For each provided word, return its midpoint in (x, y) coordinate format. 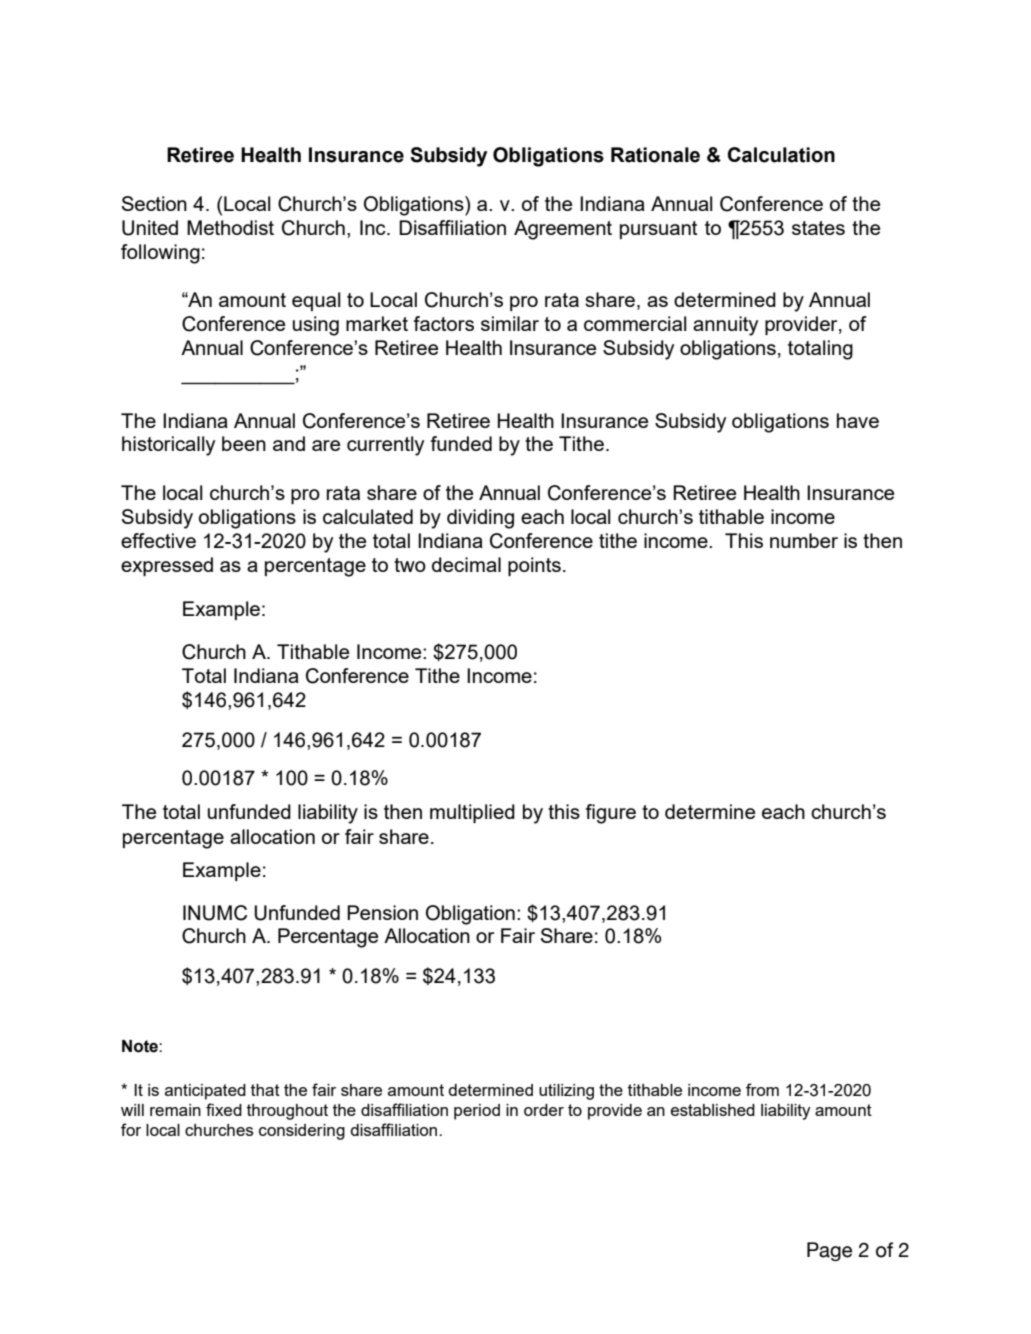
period (477, 1112)
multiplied (472, 813)
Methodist (230, 227)
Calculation (781, 155)
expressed (167, 566)
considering (302, 1132)
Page (829, 1251)
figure (611, 814)
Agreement (563, 230)
